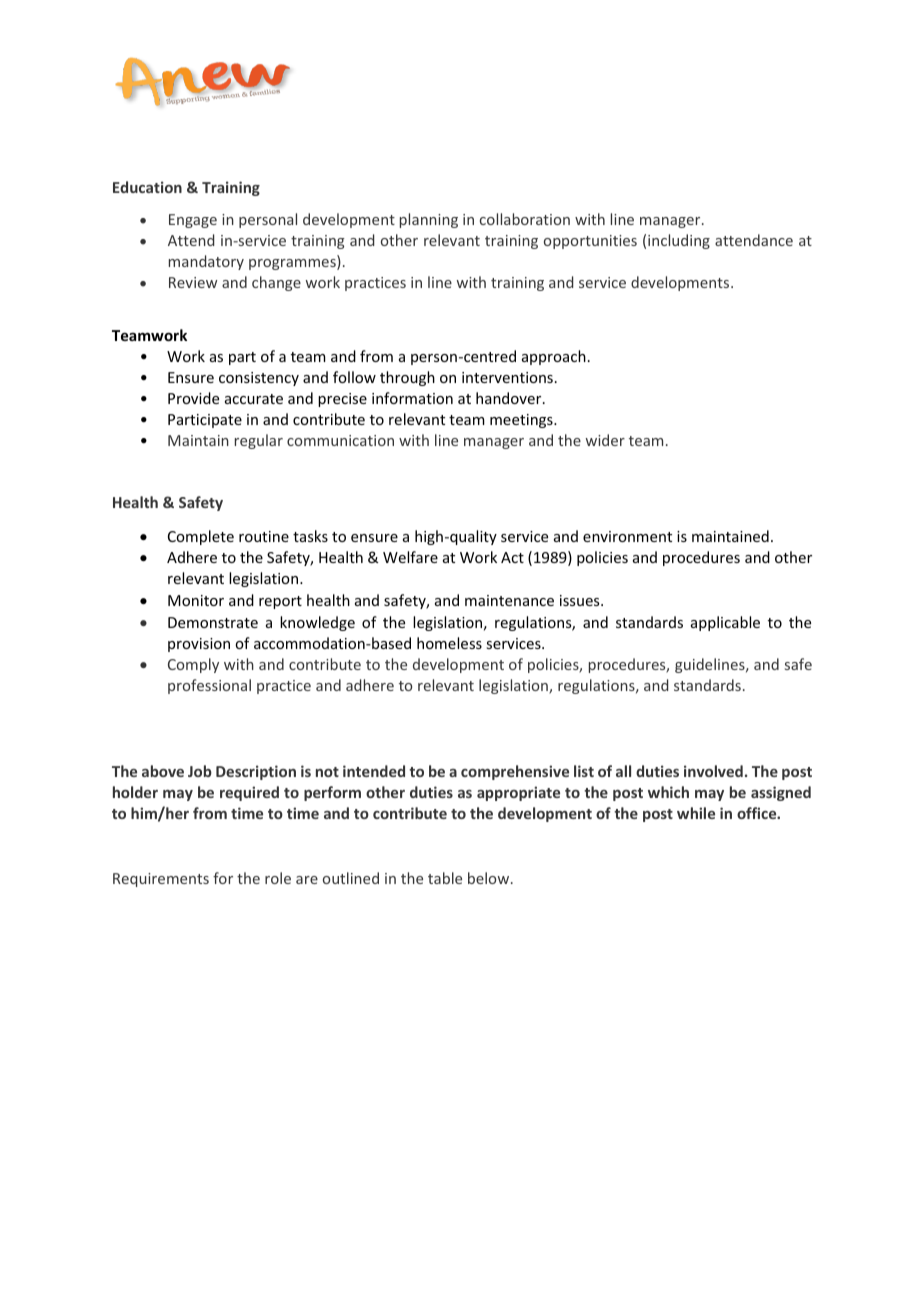  Describe the element at coordinates (445, 878) in the image. I see `table` at that location.
